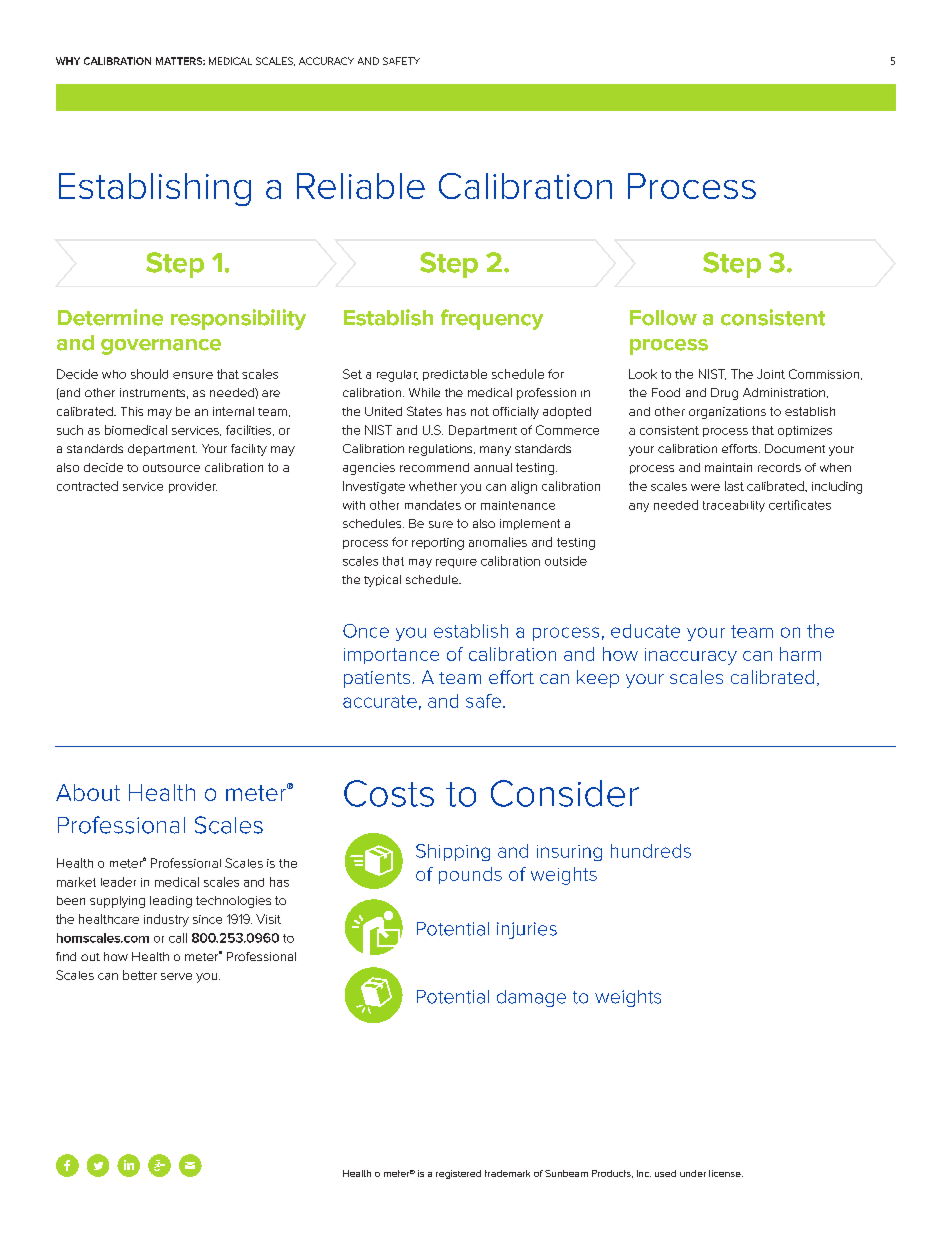 This page has height=1233, width=952. Describe the element at coordinates (68, 61) in the page. I see `WHY` at that location.
